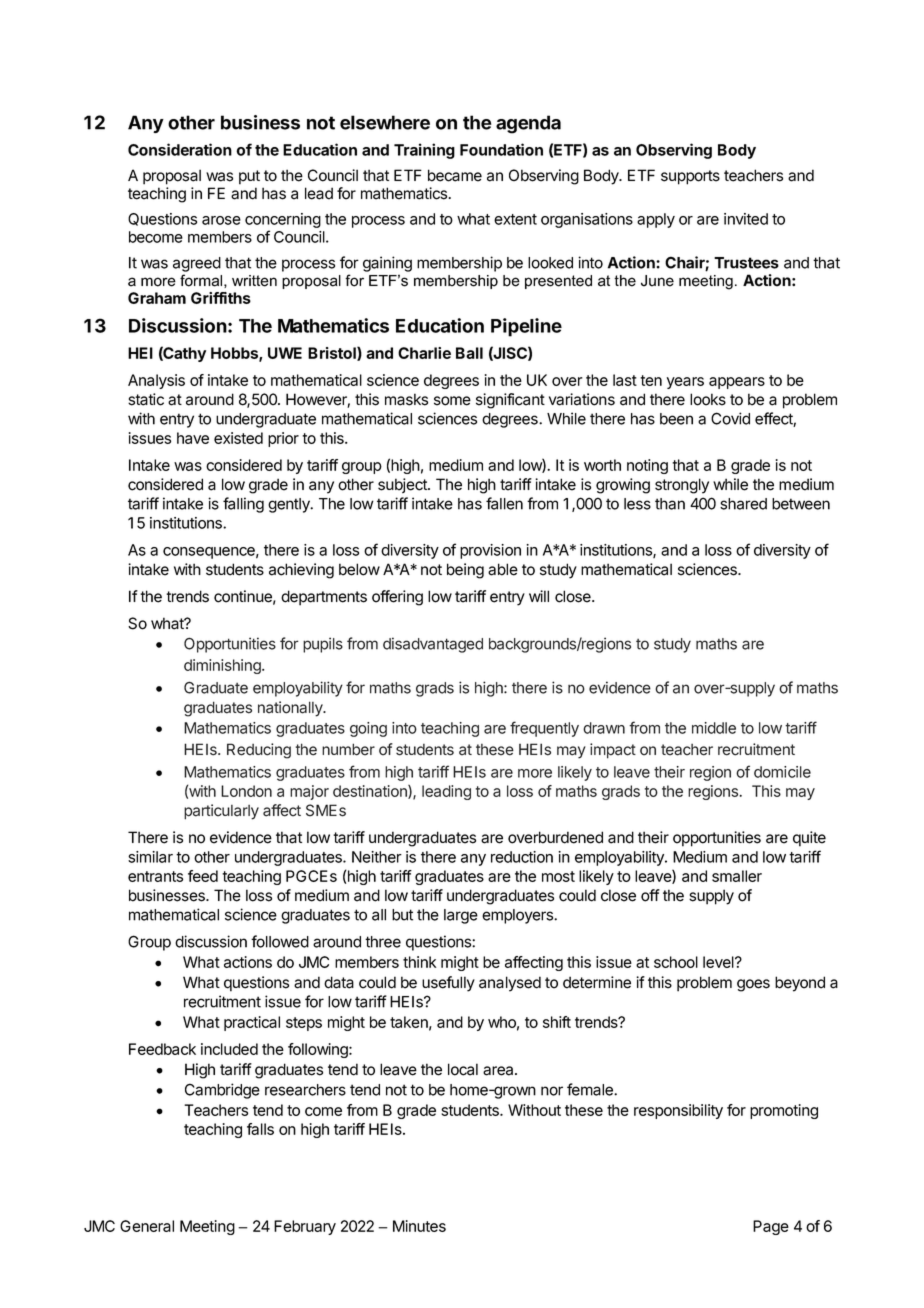 The image size is (924, 1308). What do you see at coordinates (690, 177) in the screenshot?
I see `supports` at bounding box center [690, 177].
